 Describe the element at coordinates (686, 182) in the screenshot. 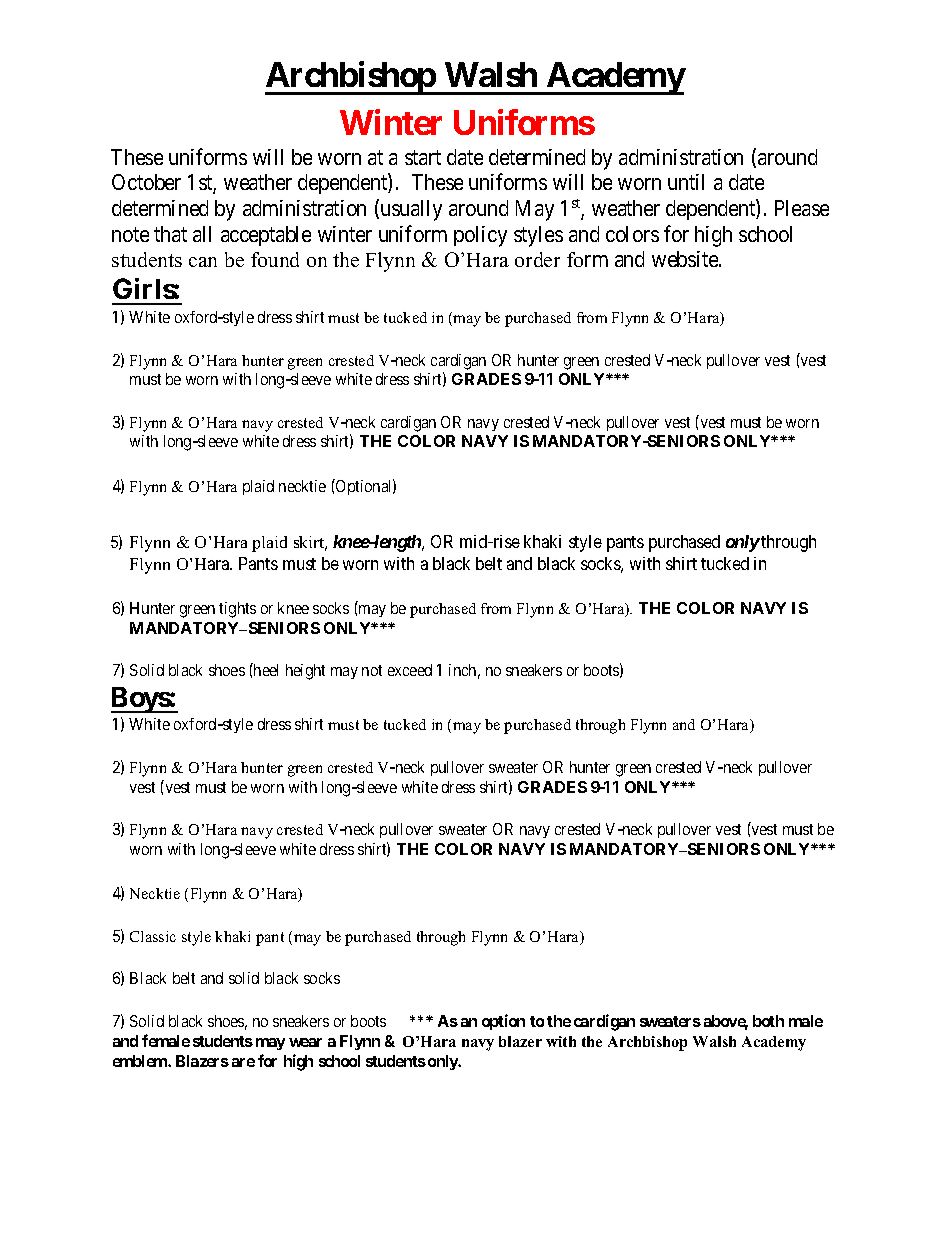

I see `until` at that location.
